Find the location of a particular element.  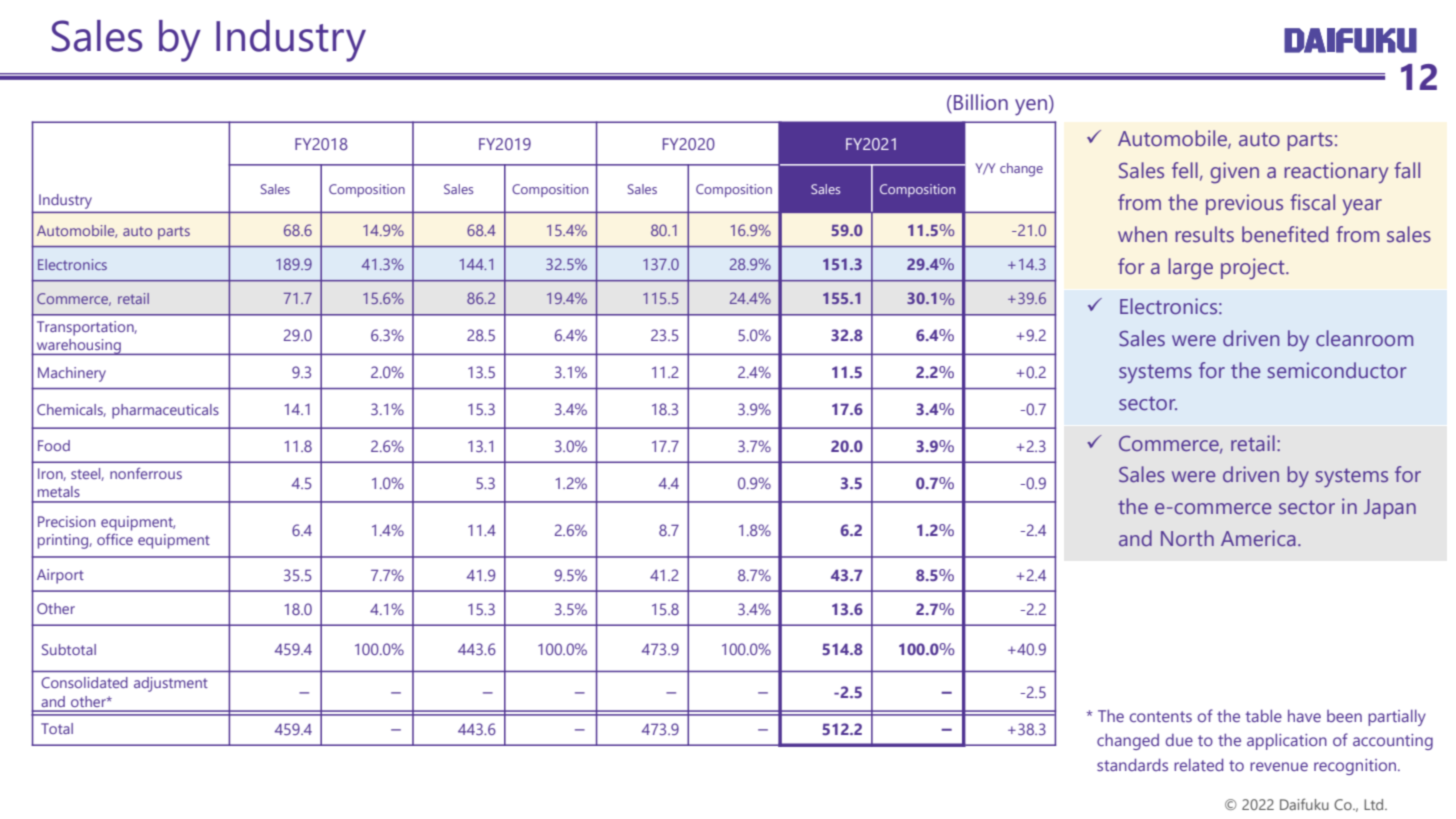

adjustment is located at coordinates (171, 684).
